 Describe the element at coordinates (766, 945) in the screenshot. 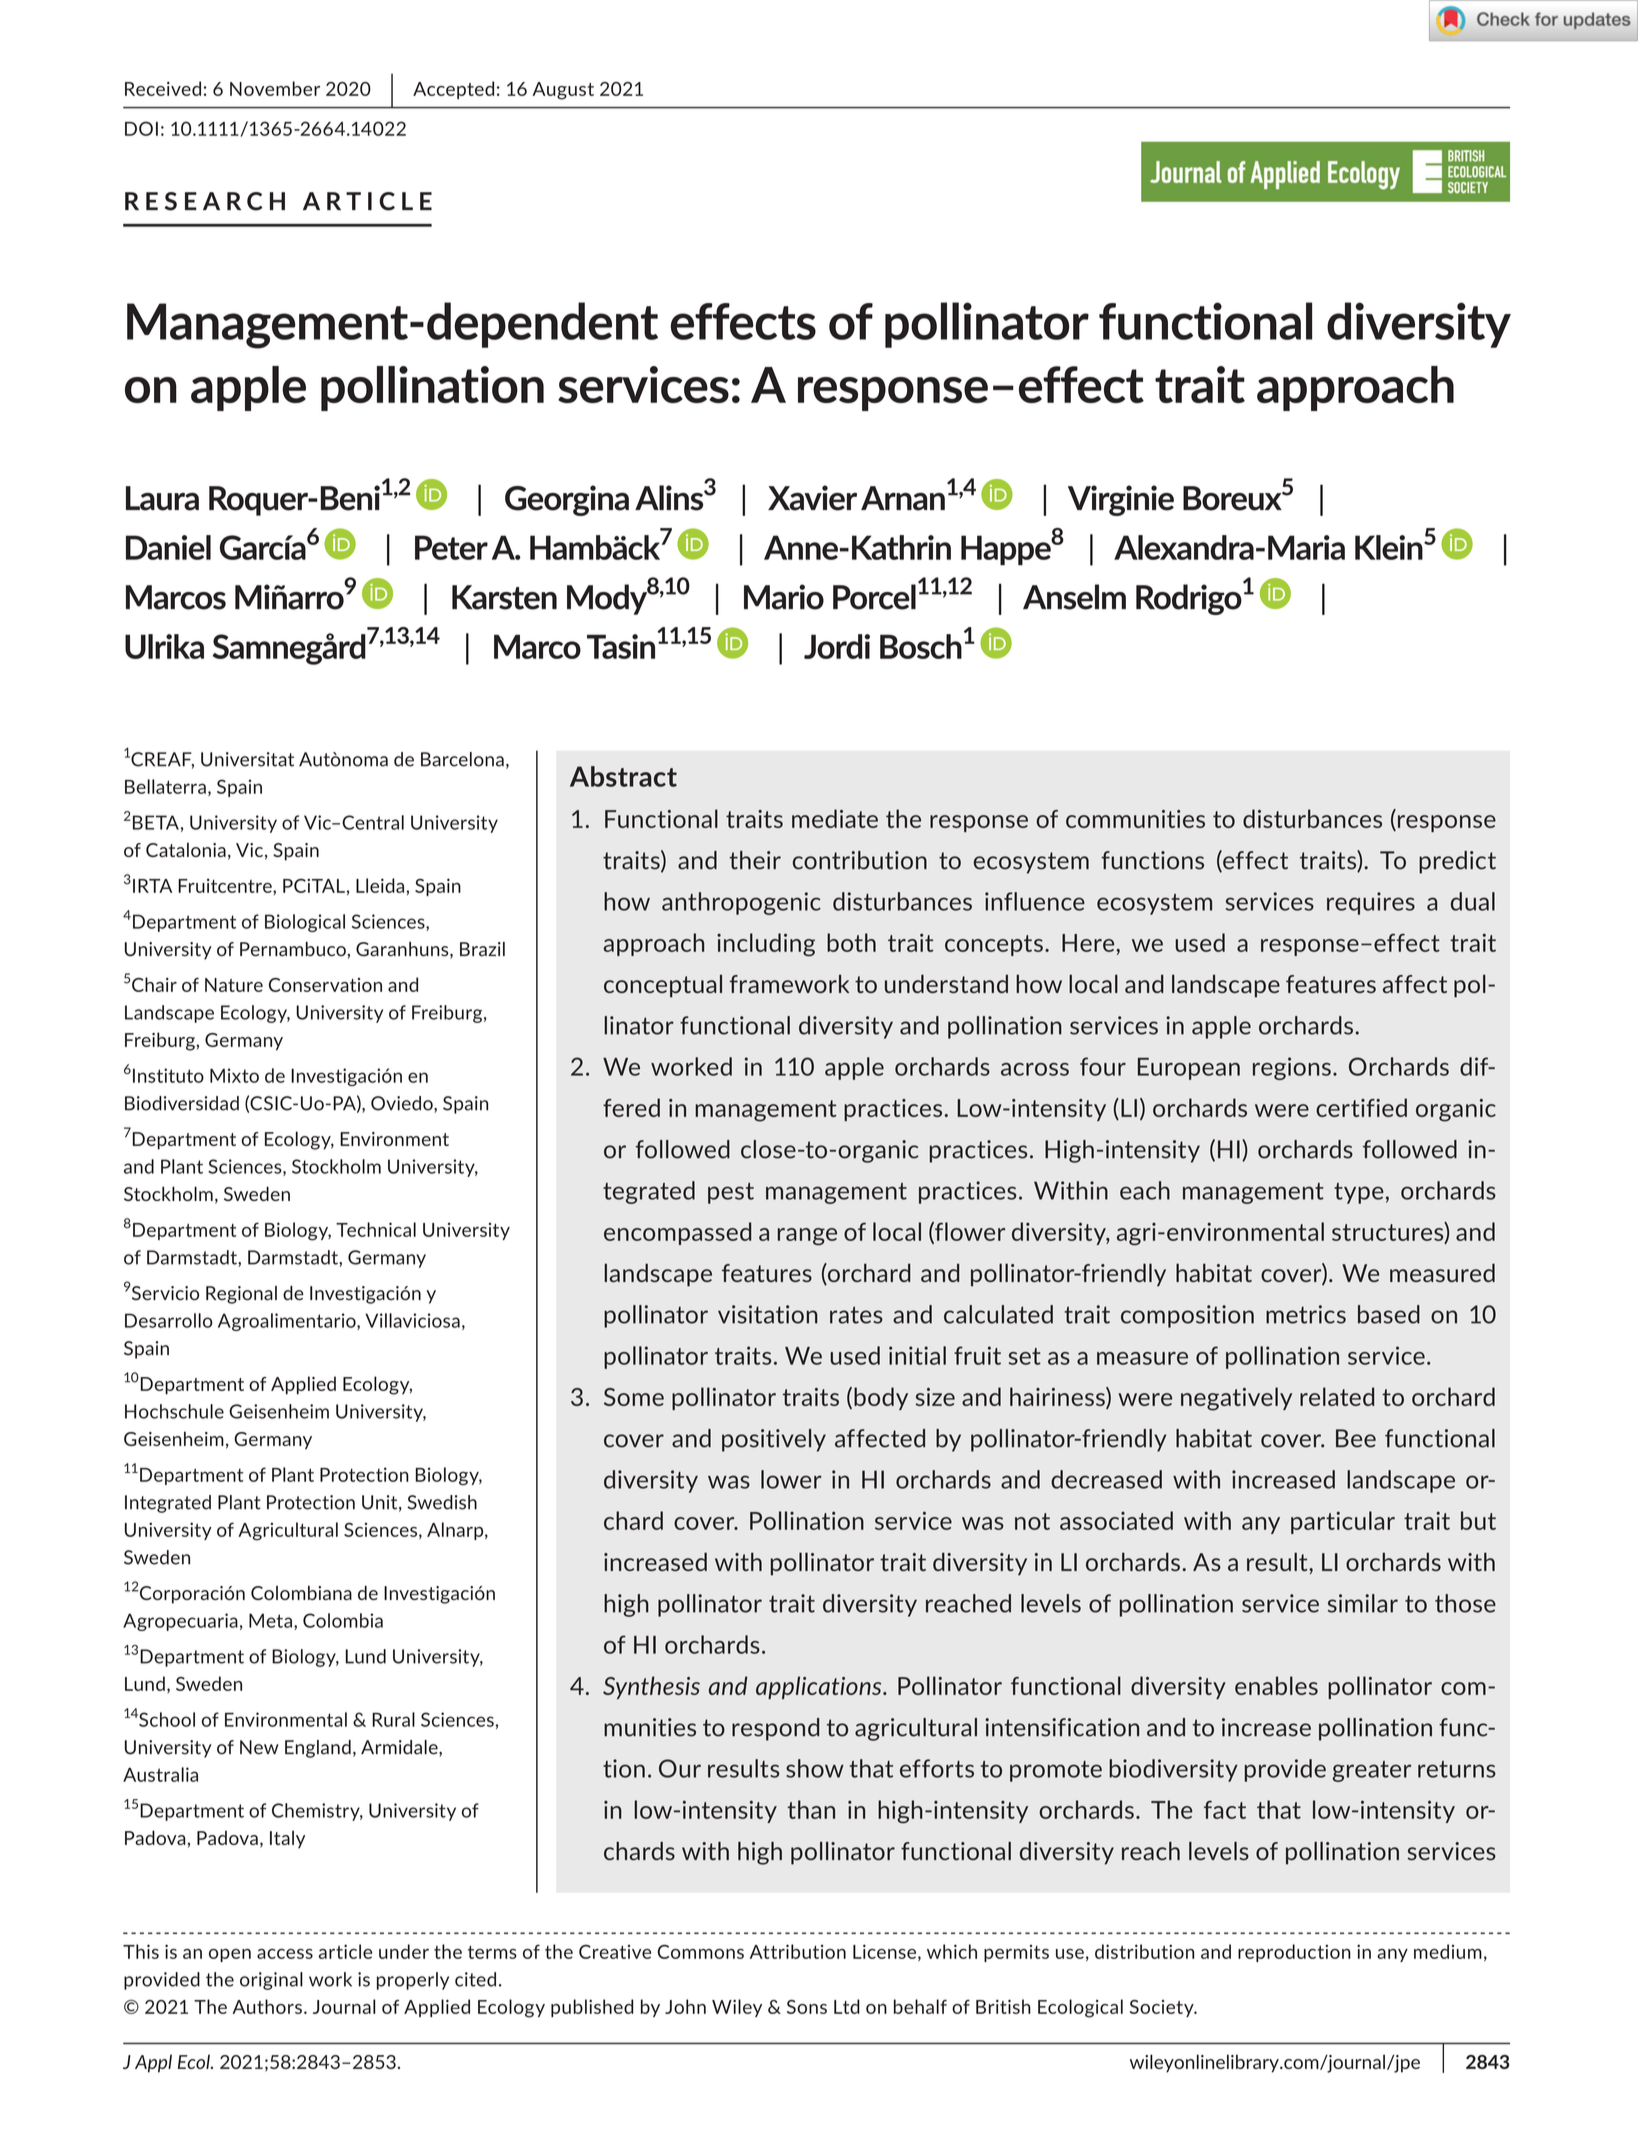

I see `including` at that location.
